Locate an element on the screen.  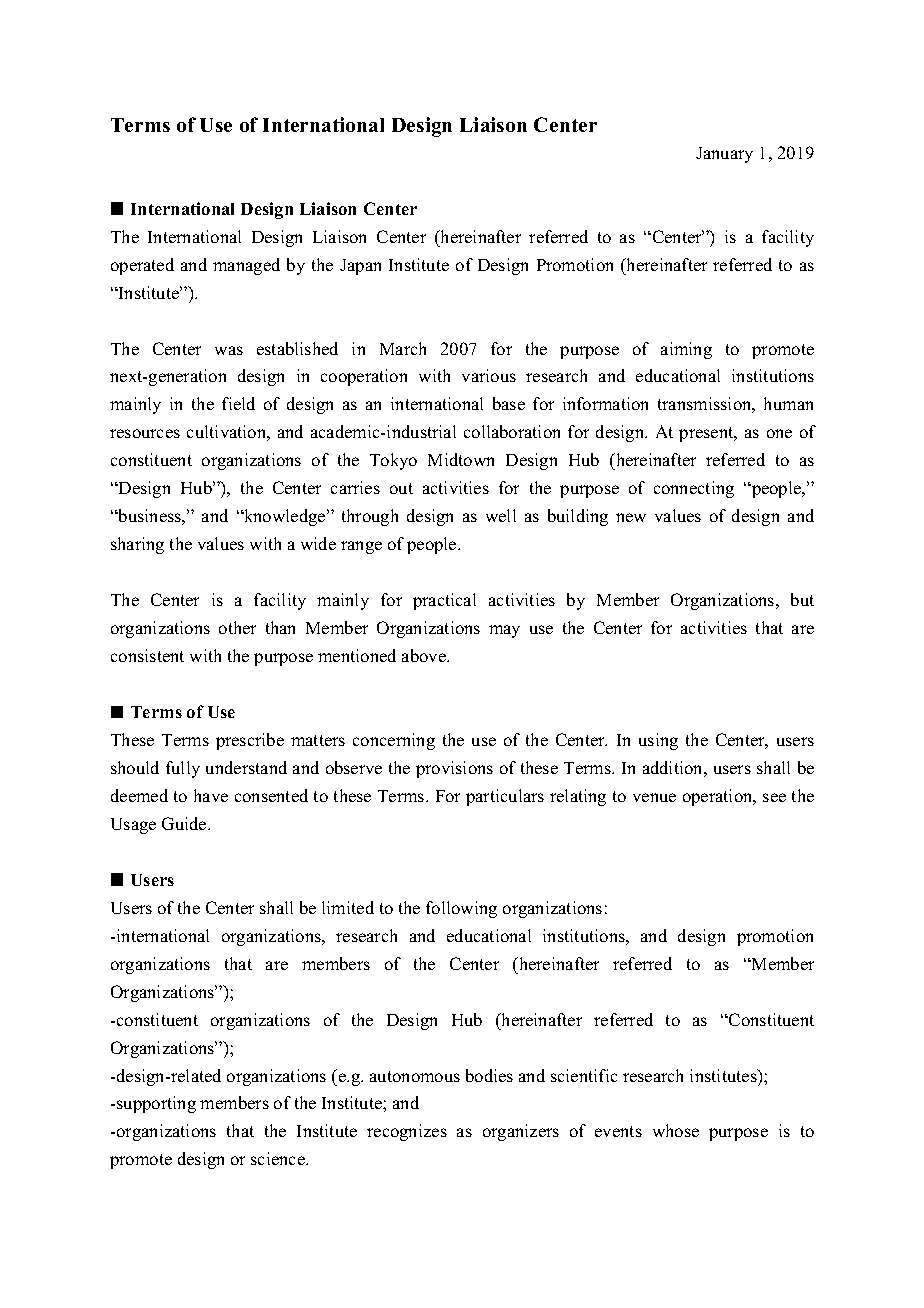
January is located at coordinates (724, 155).
